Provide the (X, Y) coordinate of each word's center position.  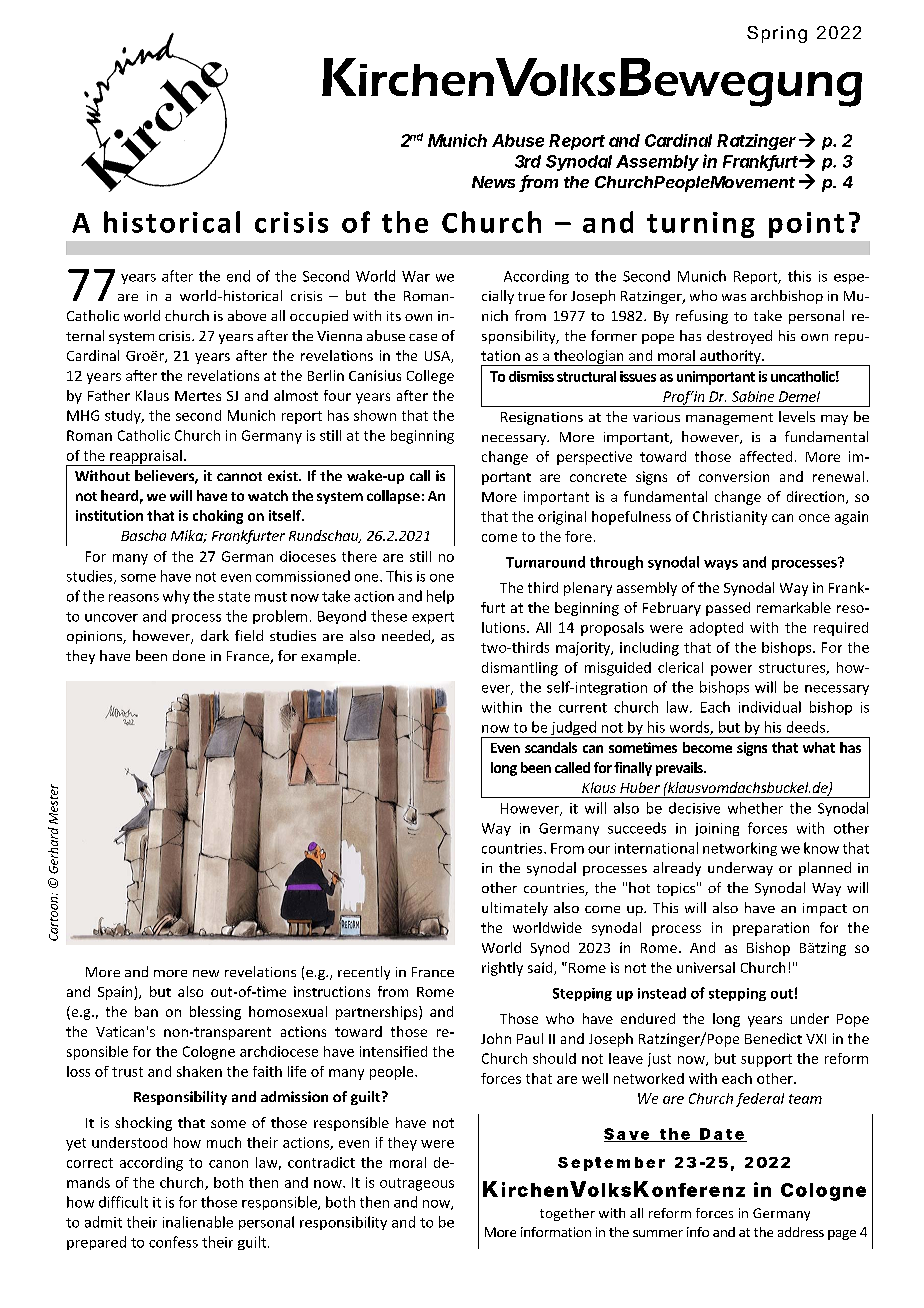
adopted (716, 629)
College (430, 377)
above (247, 315)
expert (433, 618)
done (189, 655)
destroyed (739, 337)
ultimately (515, 909)
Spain (116, 993)
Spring (777, 34)
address (801, 1232)
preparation (771, 929)
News (493, 182)
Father (109, 395)
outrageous (417, 1184)
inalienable (198, 1222)
